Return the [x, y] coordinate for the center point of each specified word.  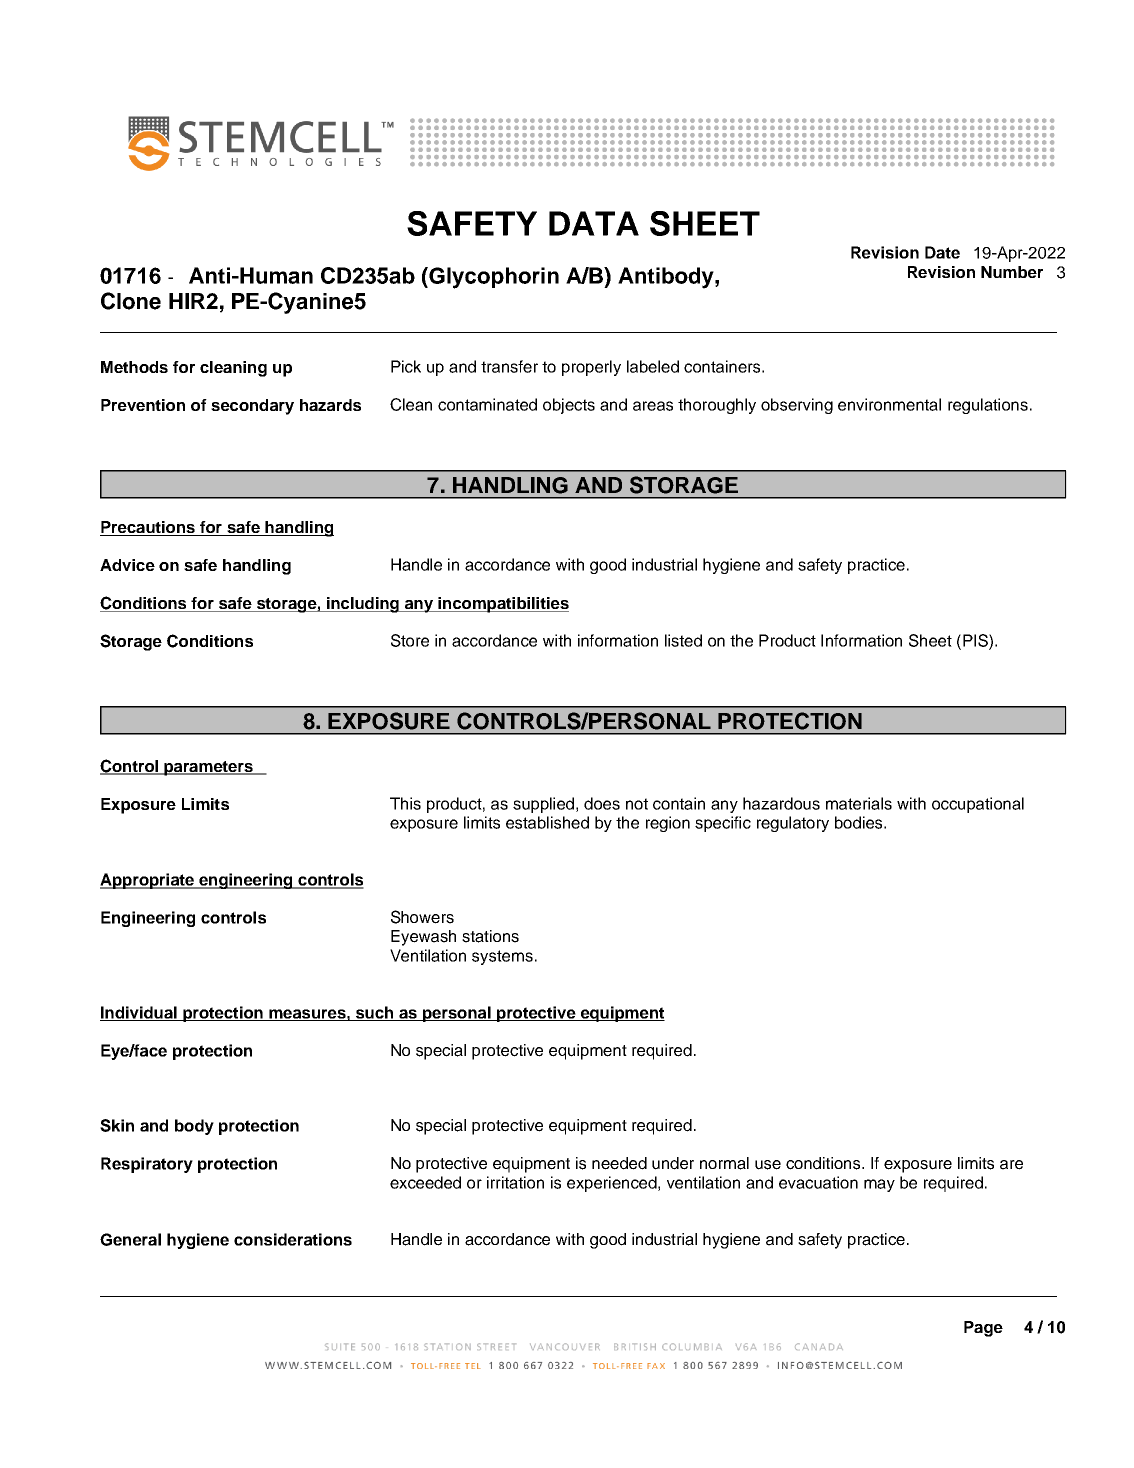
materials [859, 803]
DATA [594, 223]
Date [942, 252]
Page [983, 1329]
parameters [208, 768]
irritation [515, 1182]
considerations [293, 1239]
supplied [543, 805]
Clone [131, 301]
